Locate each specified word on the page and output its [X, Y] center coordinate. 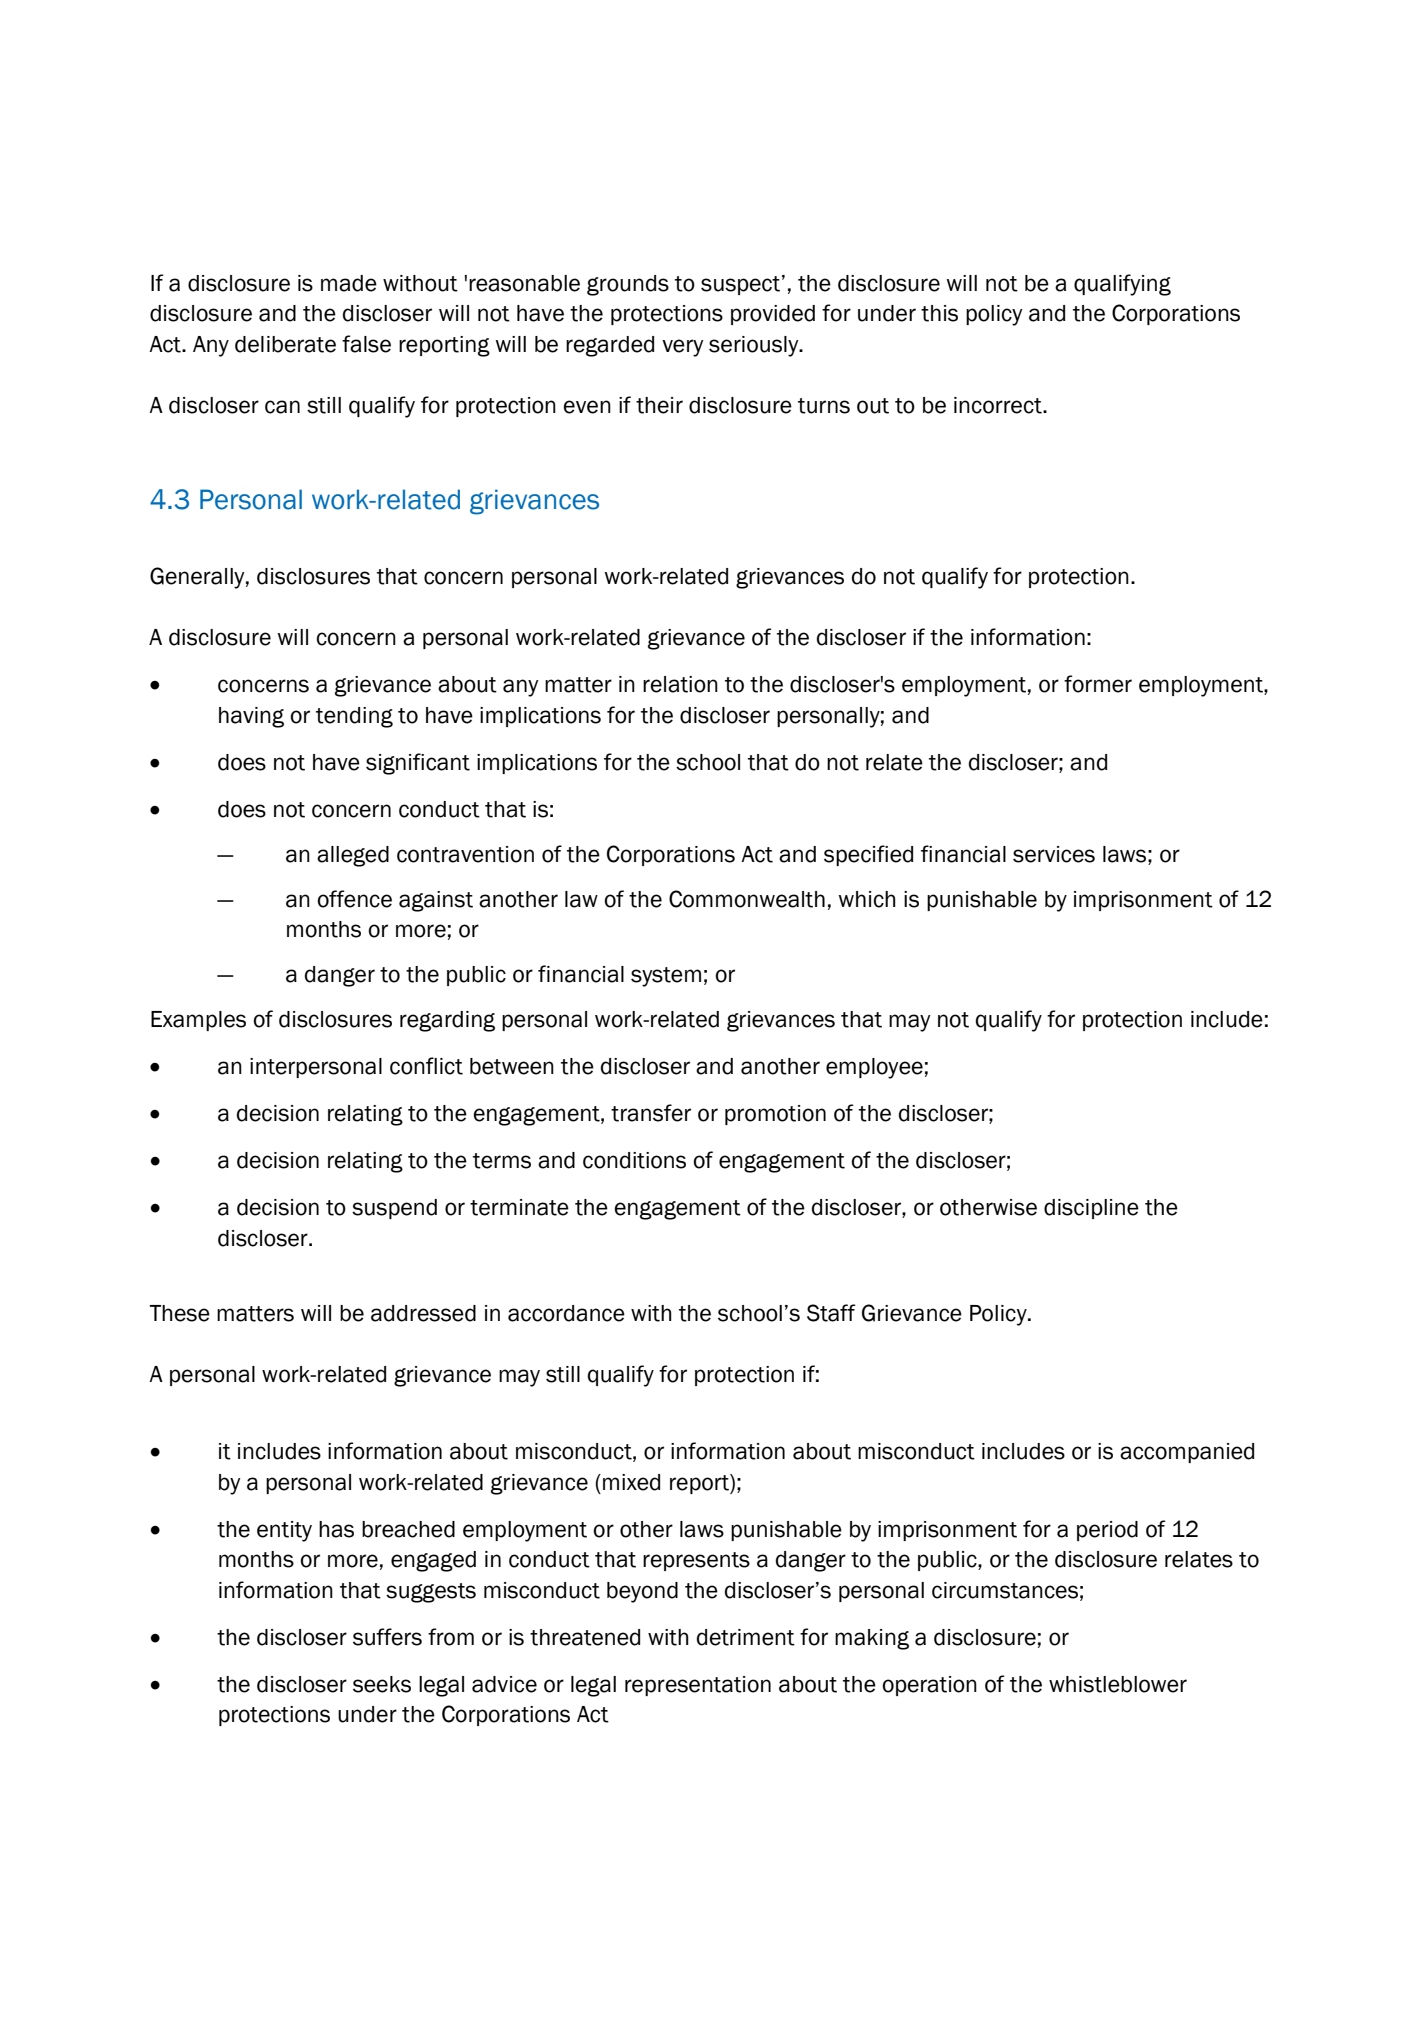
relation [680, 684]
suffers [387, 1637]
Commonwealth [747, 899]
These [179, 1313]
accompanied [1187, 1453]
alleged [353, 856]
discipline [1091, 1209]
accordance [566, 1313]
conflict [426, 1066]
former [1098, 684]
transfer [651, 1113]
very [683, 348]
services [1054, 854]
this [939, 313]
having [251, 717]
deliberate [285, 344]
